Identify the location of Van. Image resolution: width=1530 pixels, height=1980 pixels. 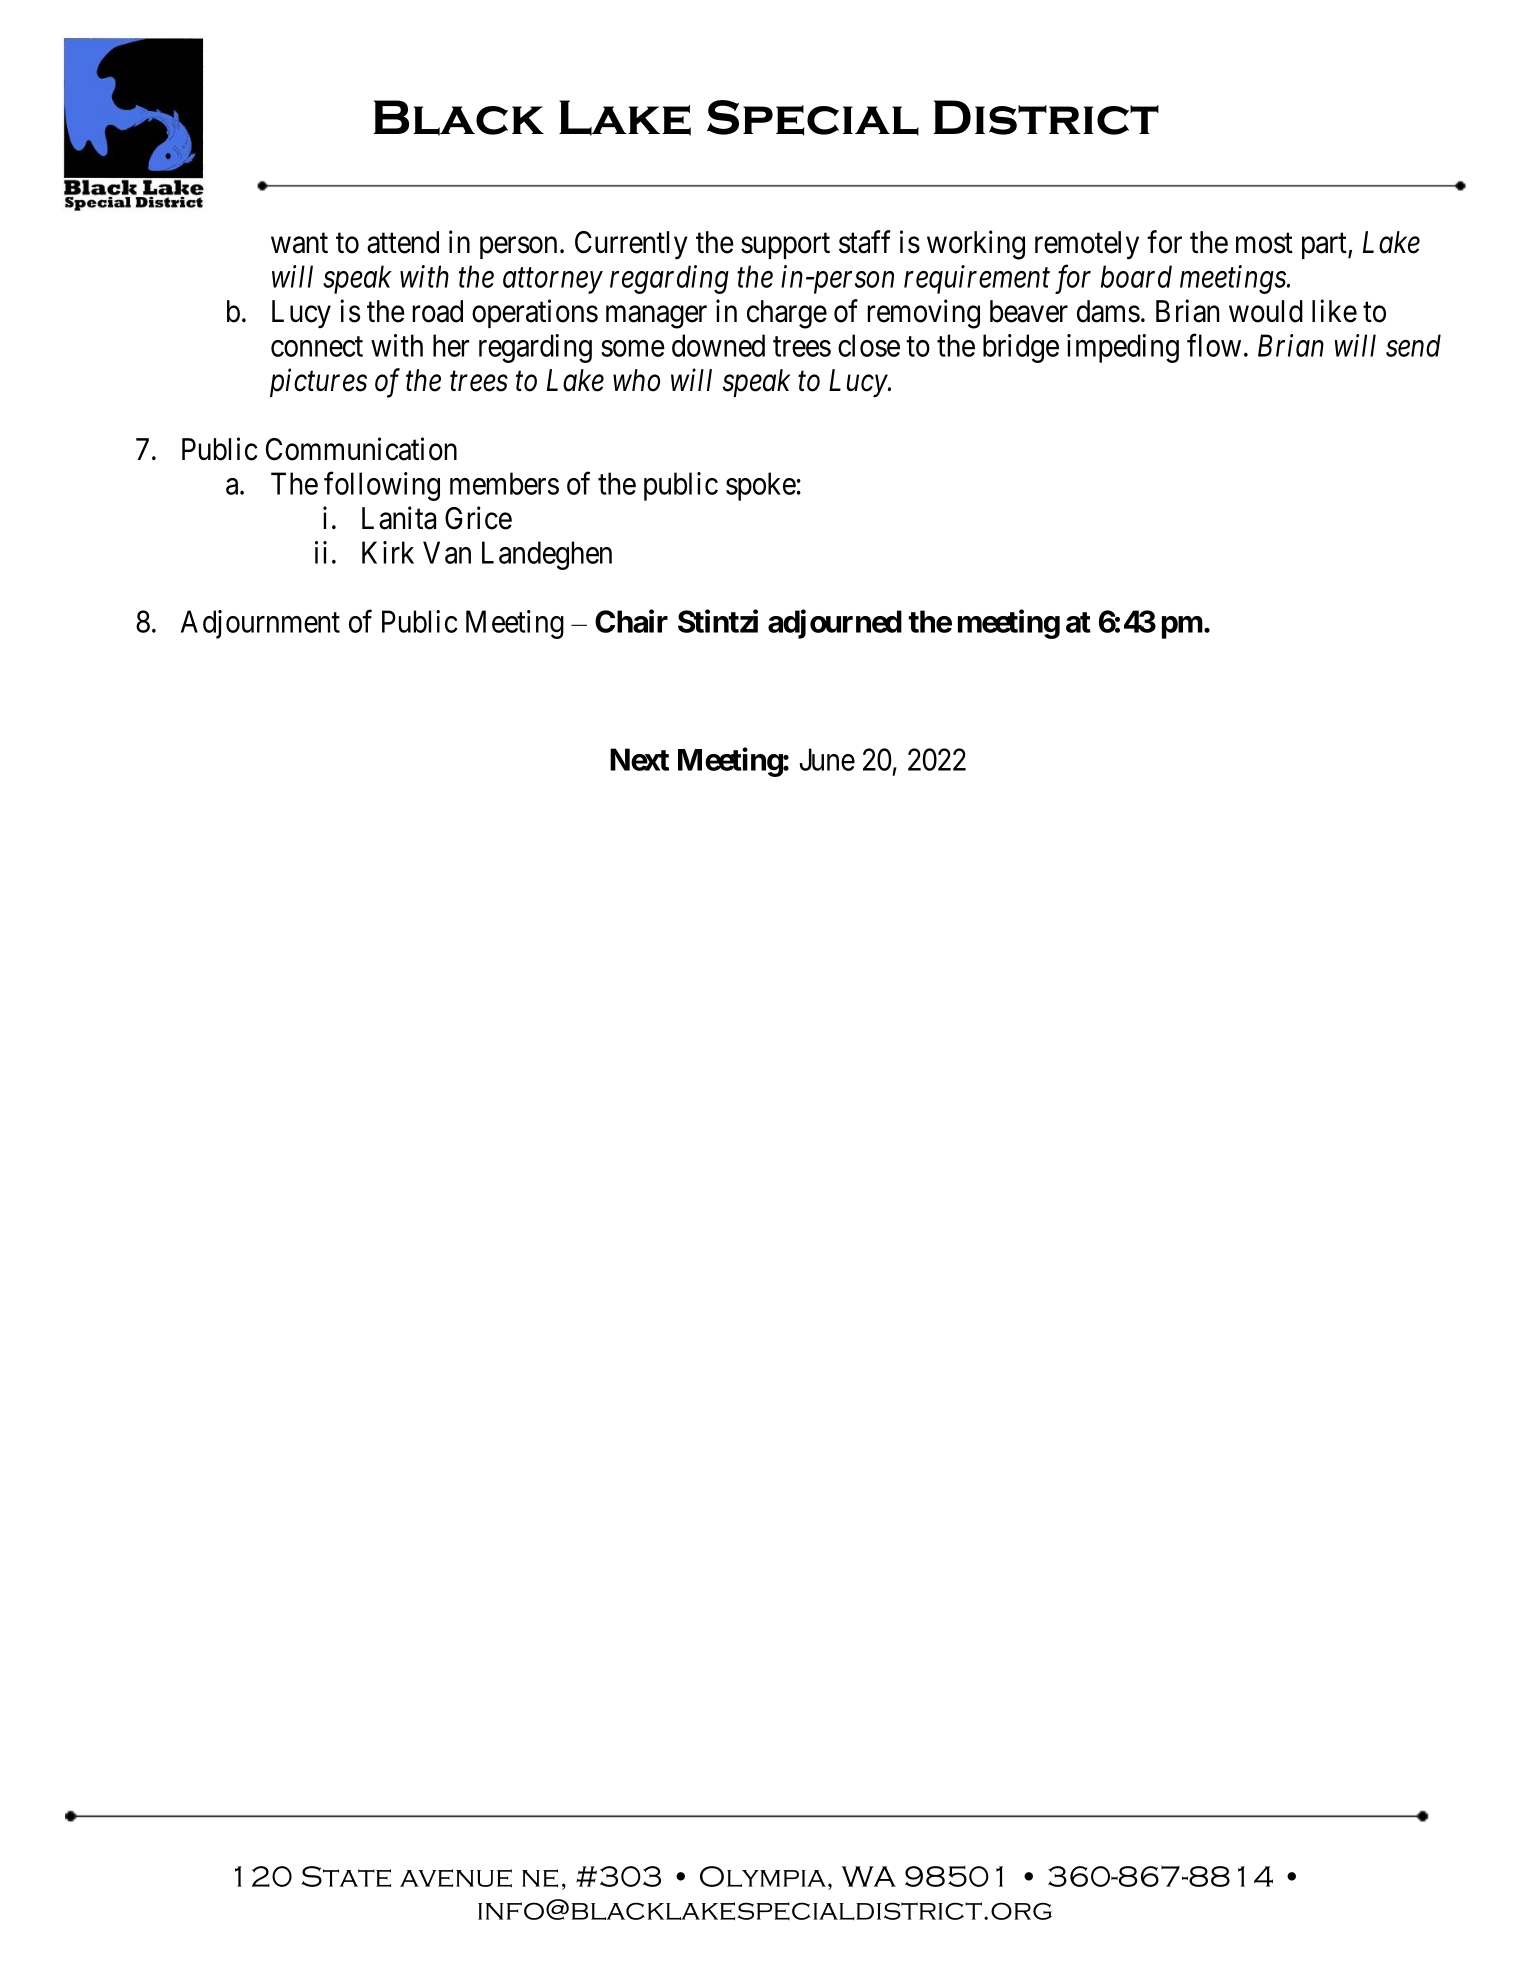
(447, 552).
